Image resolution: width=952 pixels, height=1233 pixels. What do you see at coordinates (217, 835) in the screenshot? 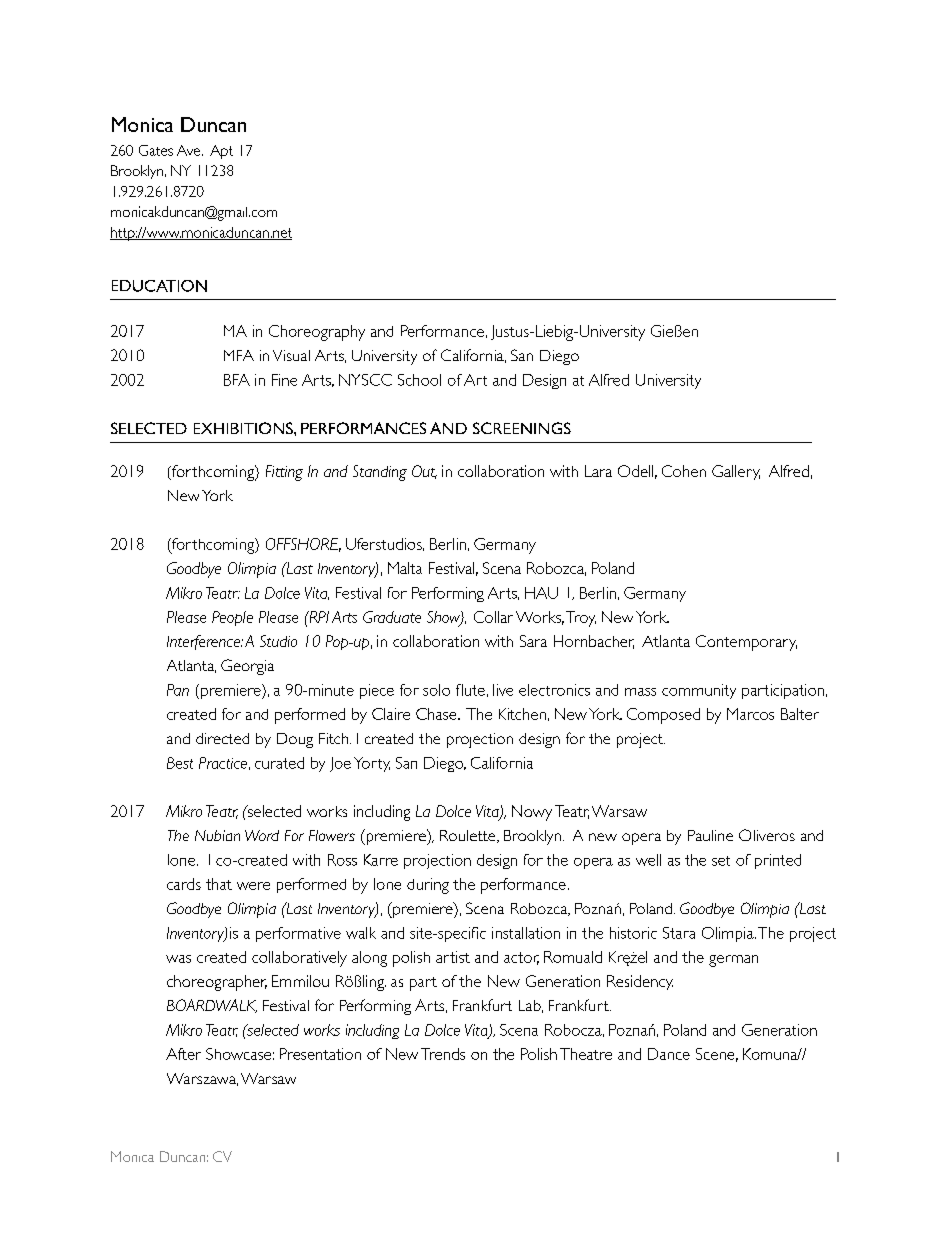
I see `Nubian` at bounding box center [217, 835].
